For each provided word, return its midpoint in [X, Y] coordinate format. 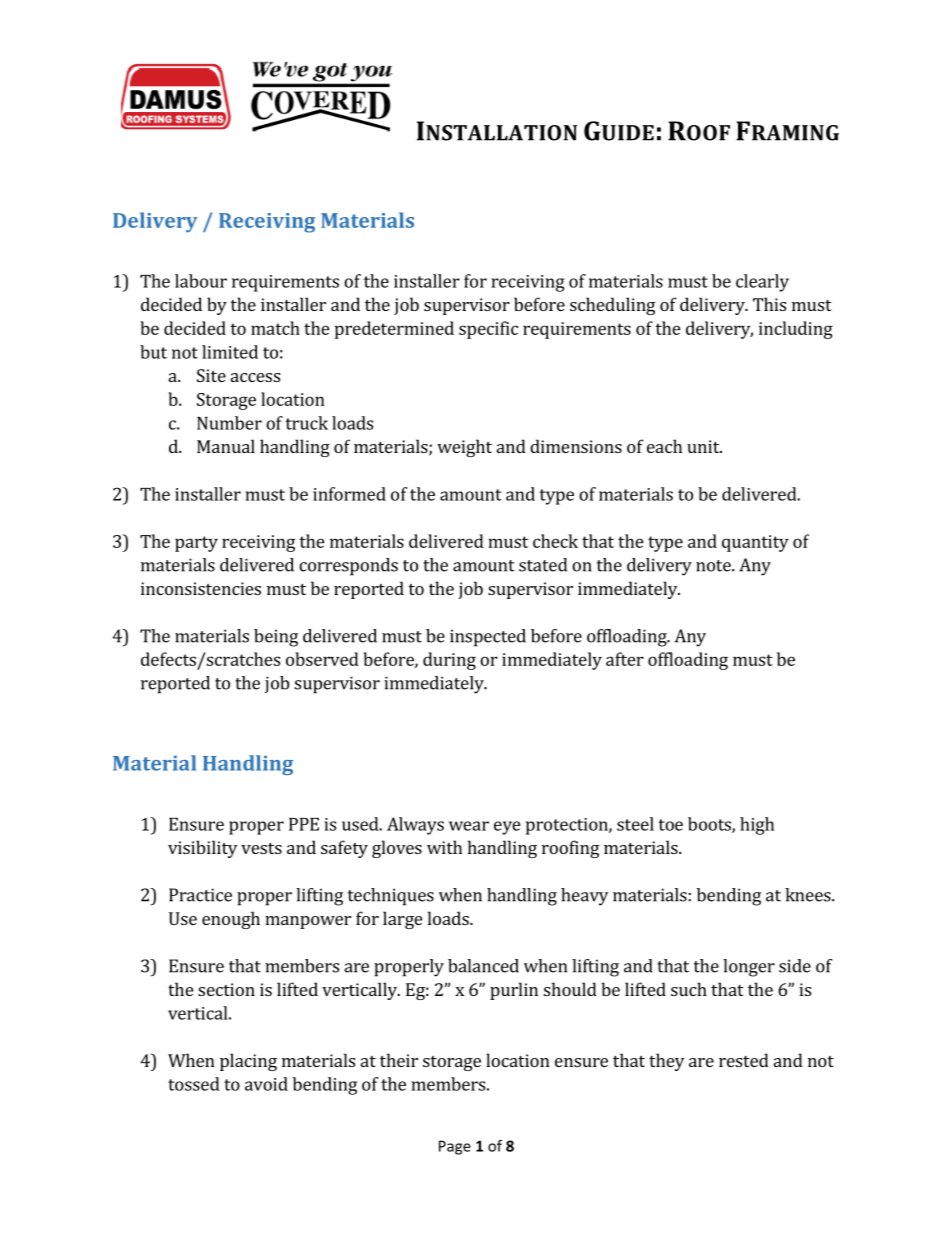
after [625, 659]
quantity [755, 543]
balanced [483, 966]
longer [749, 968]
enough [231, 920]
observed [322, 659]
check [555, 541]
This [769, 304]
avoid [266, 1084]
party [196, 544]
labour [201, 281]
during [449, 661]
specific [488, 330]
